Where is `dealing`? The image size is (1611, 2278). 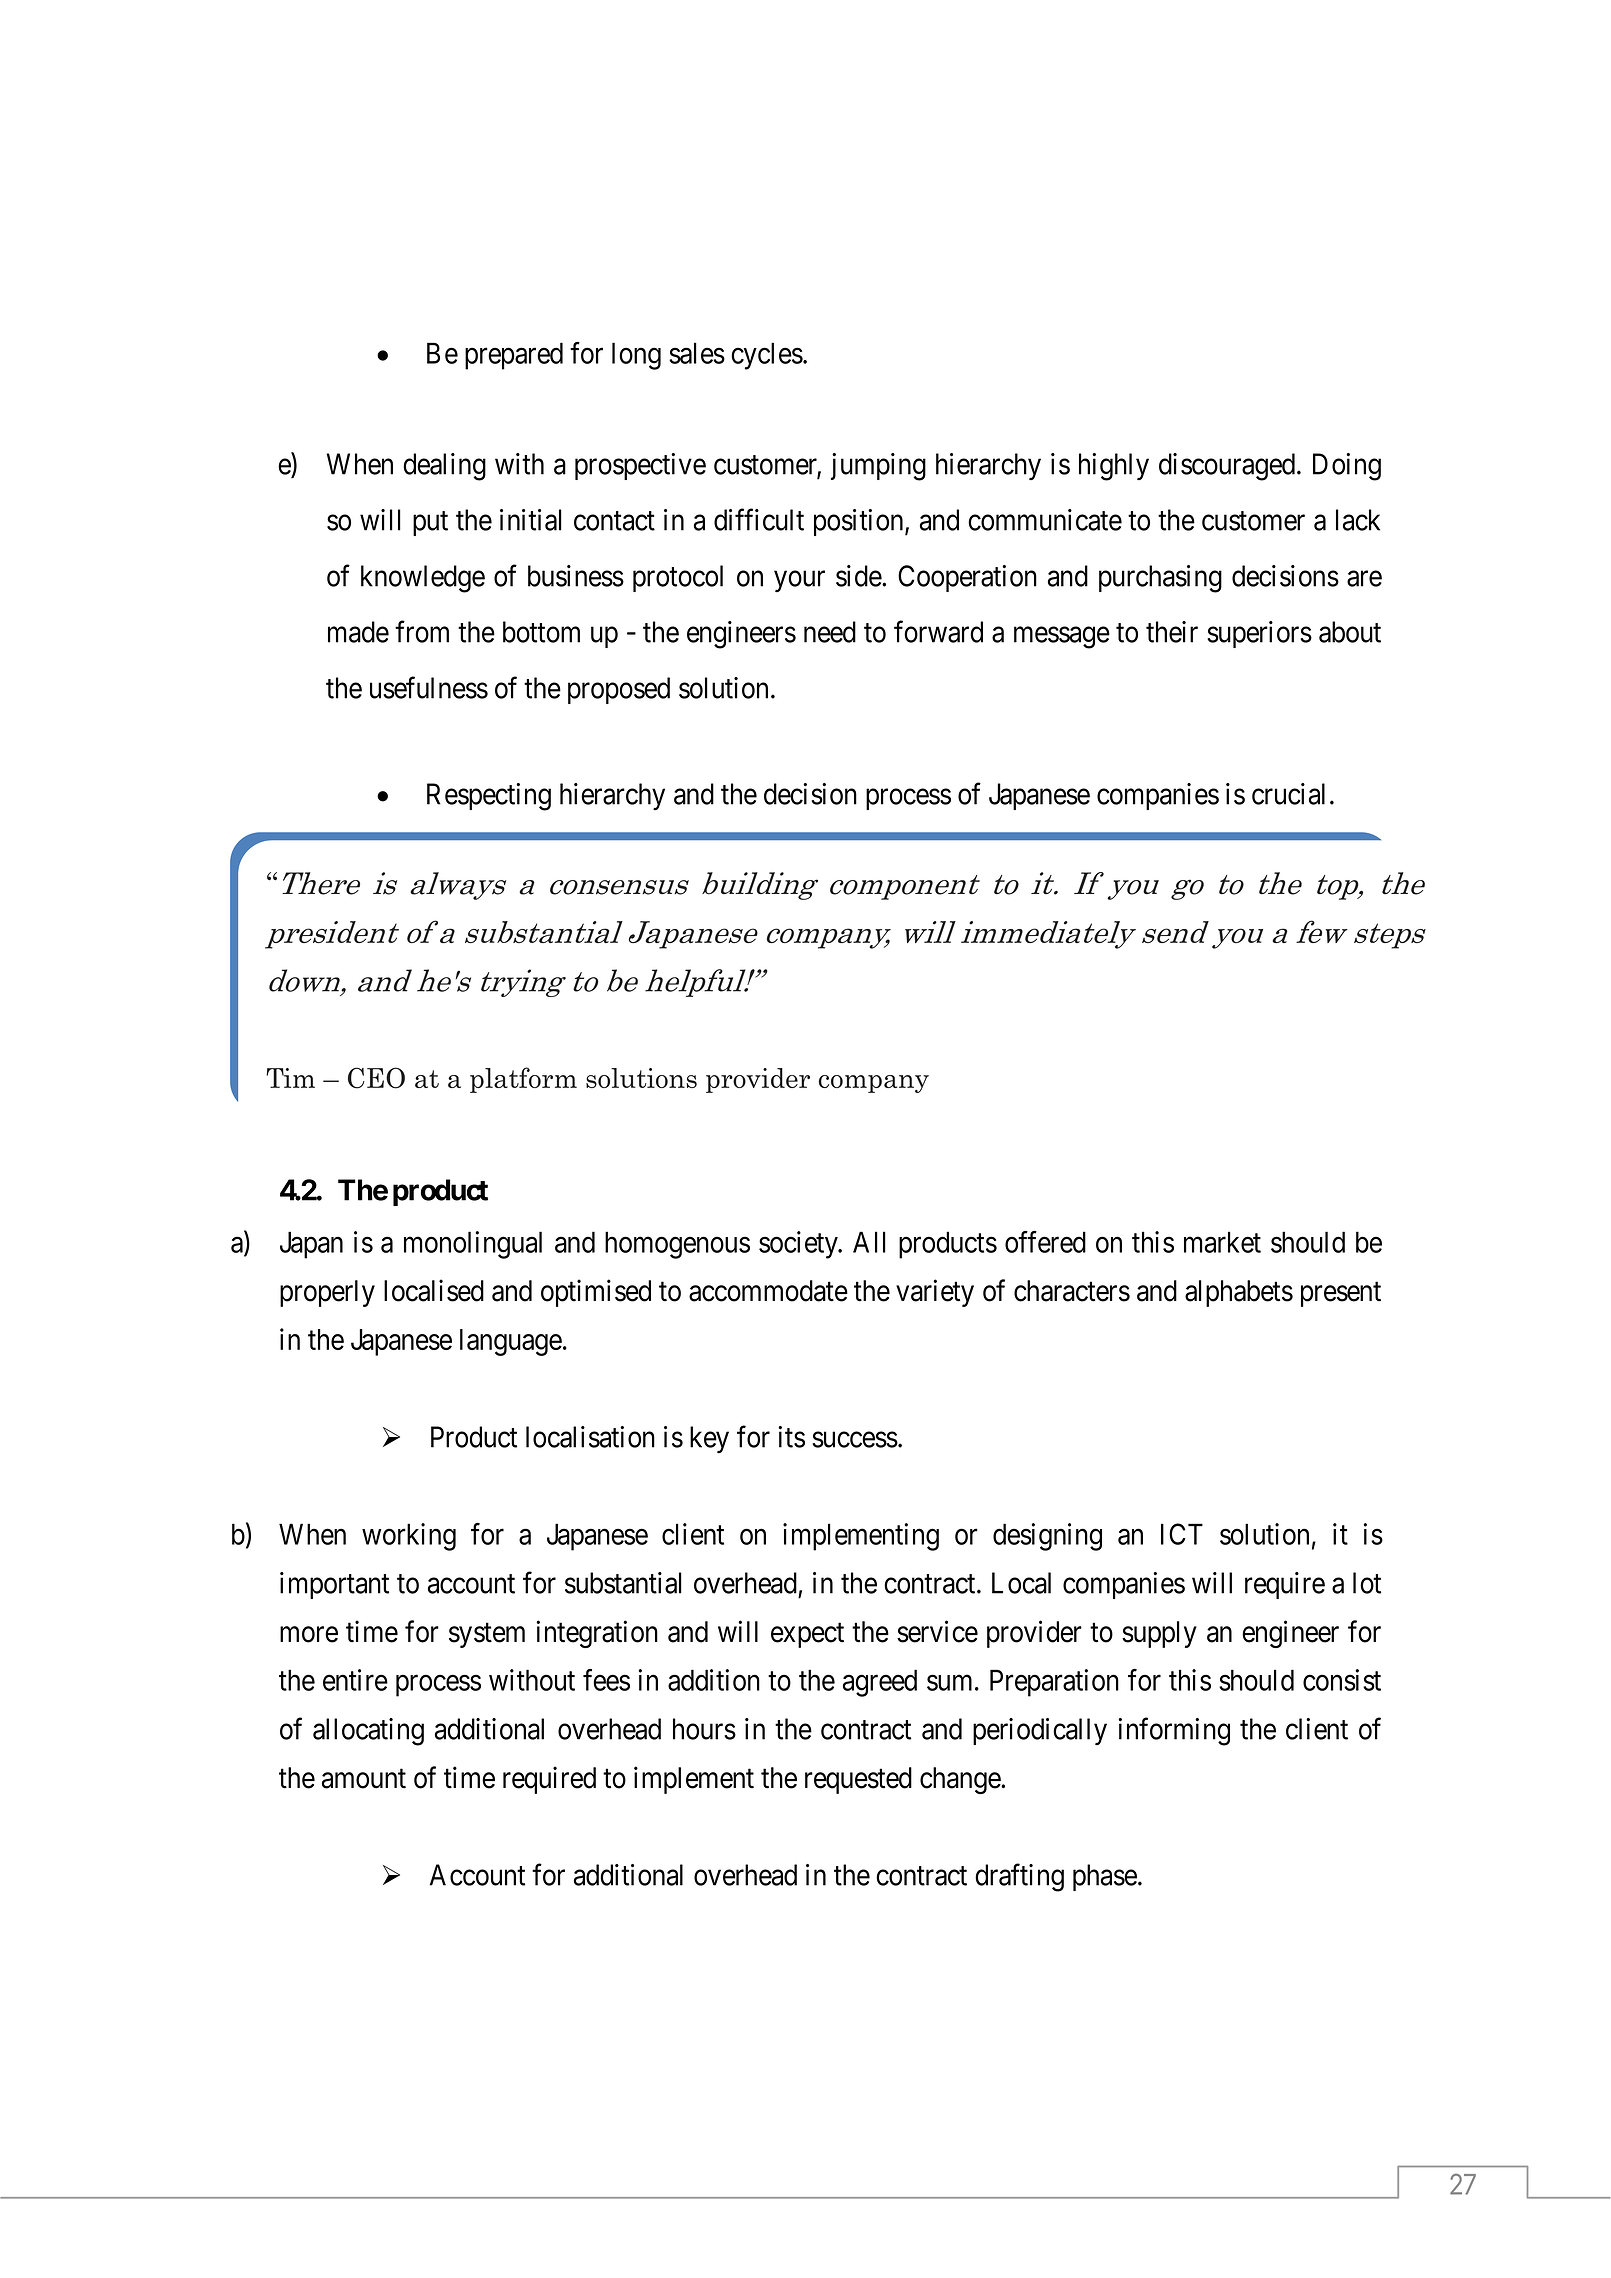
dealing is located at coordinates (444, 467).
